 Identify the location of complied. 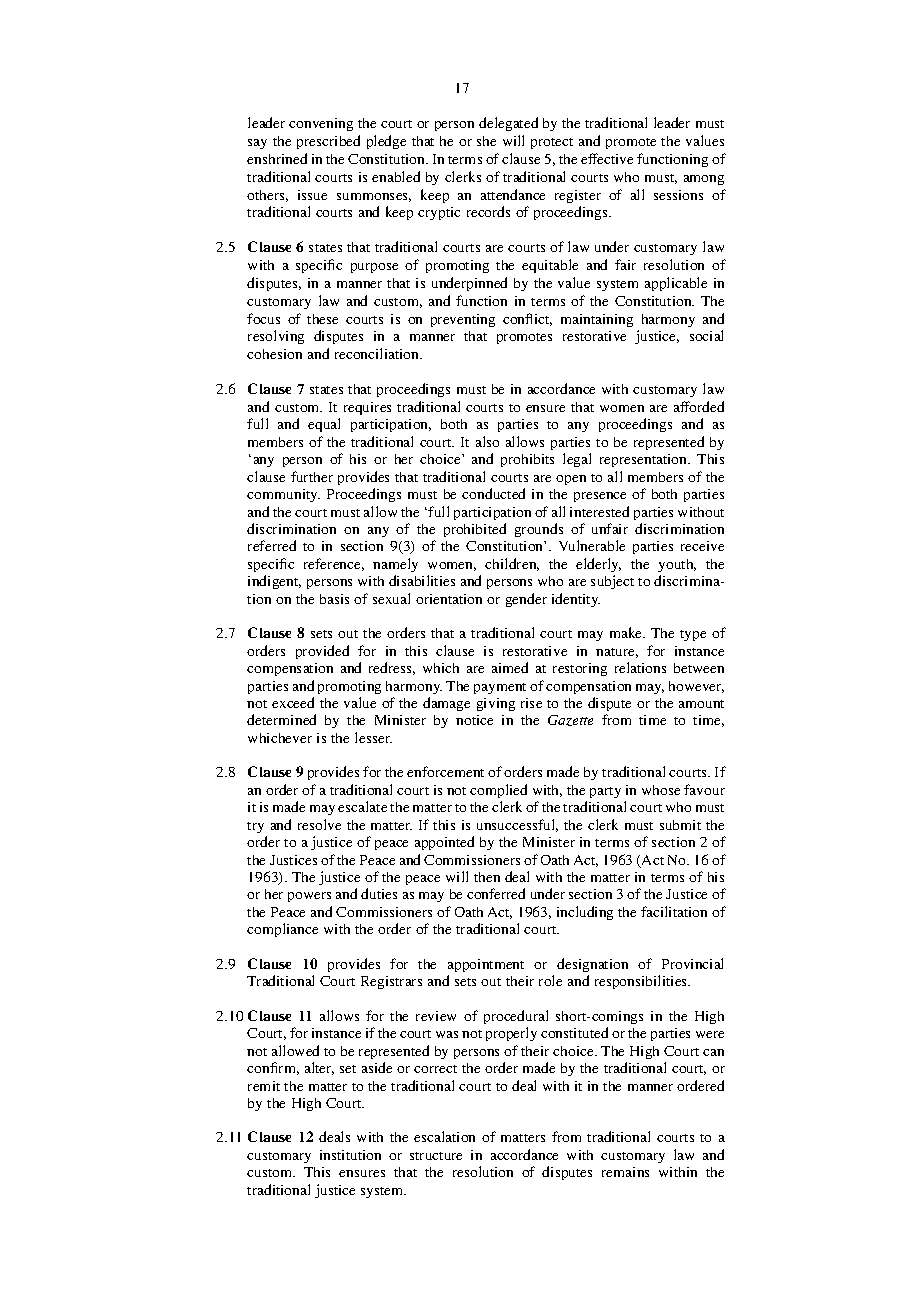
(498, 791).
